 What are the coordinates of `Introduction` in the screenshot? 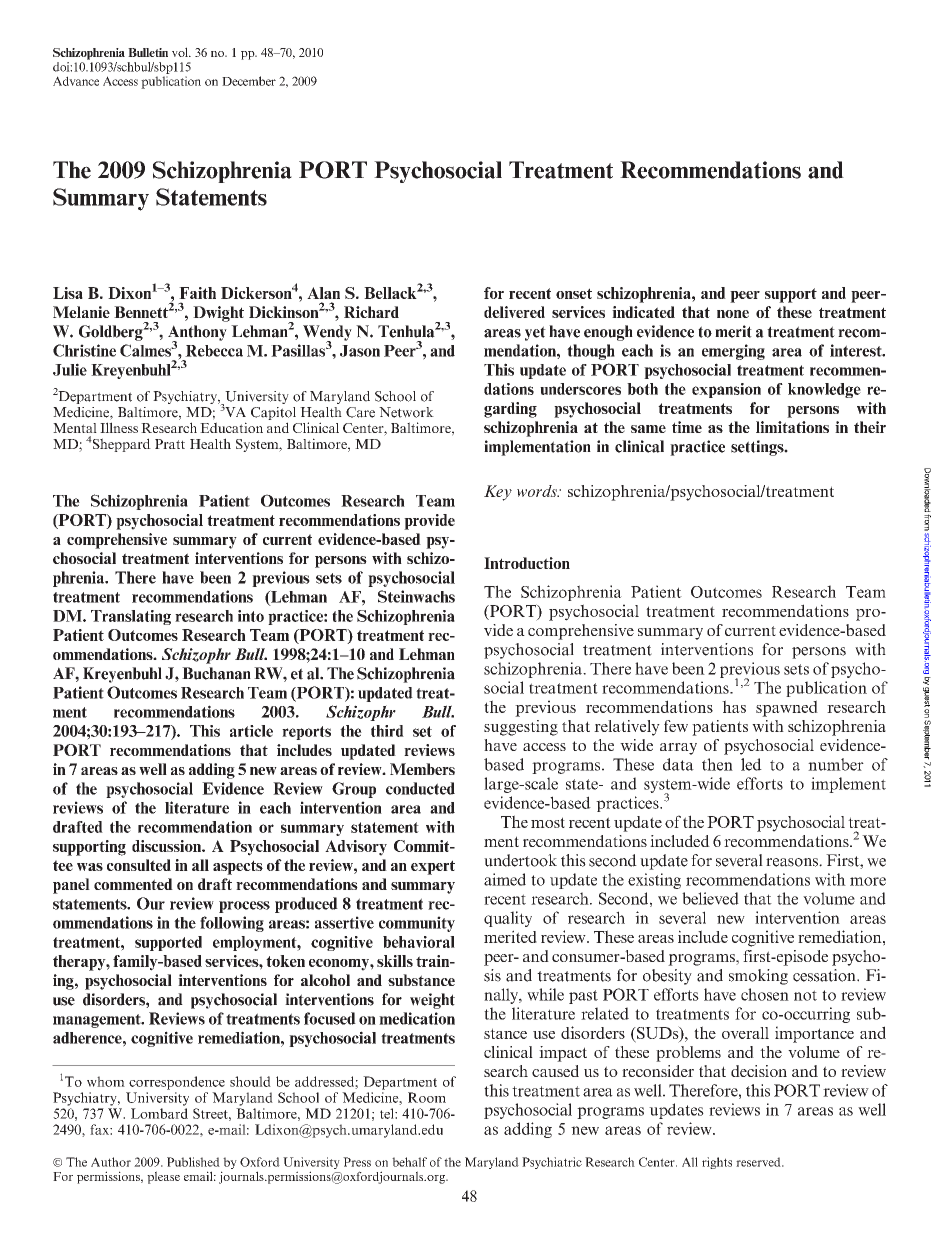 It's located at (527, 563).
